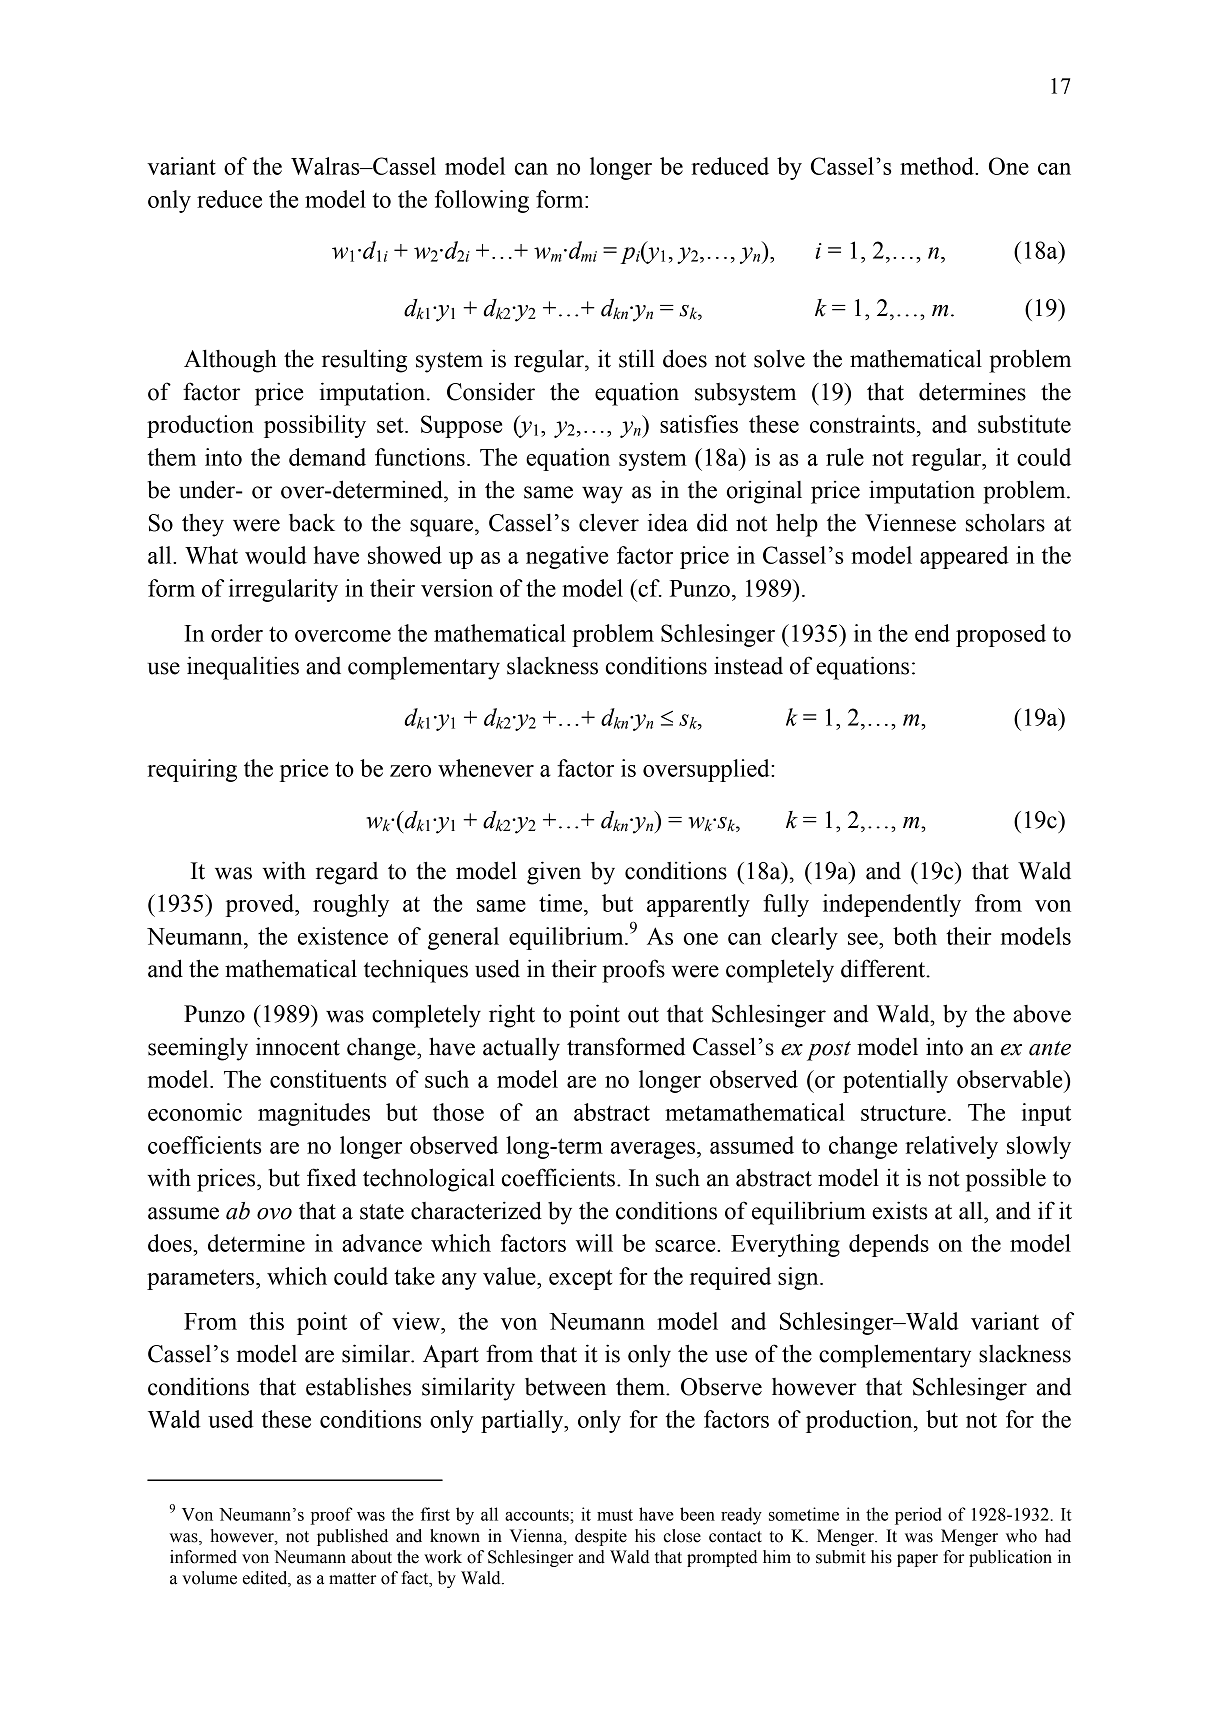  I want to click on despite, so click(601, 1537).
